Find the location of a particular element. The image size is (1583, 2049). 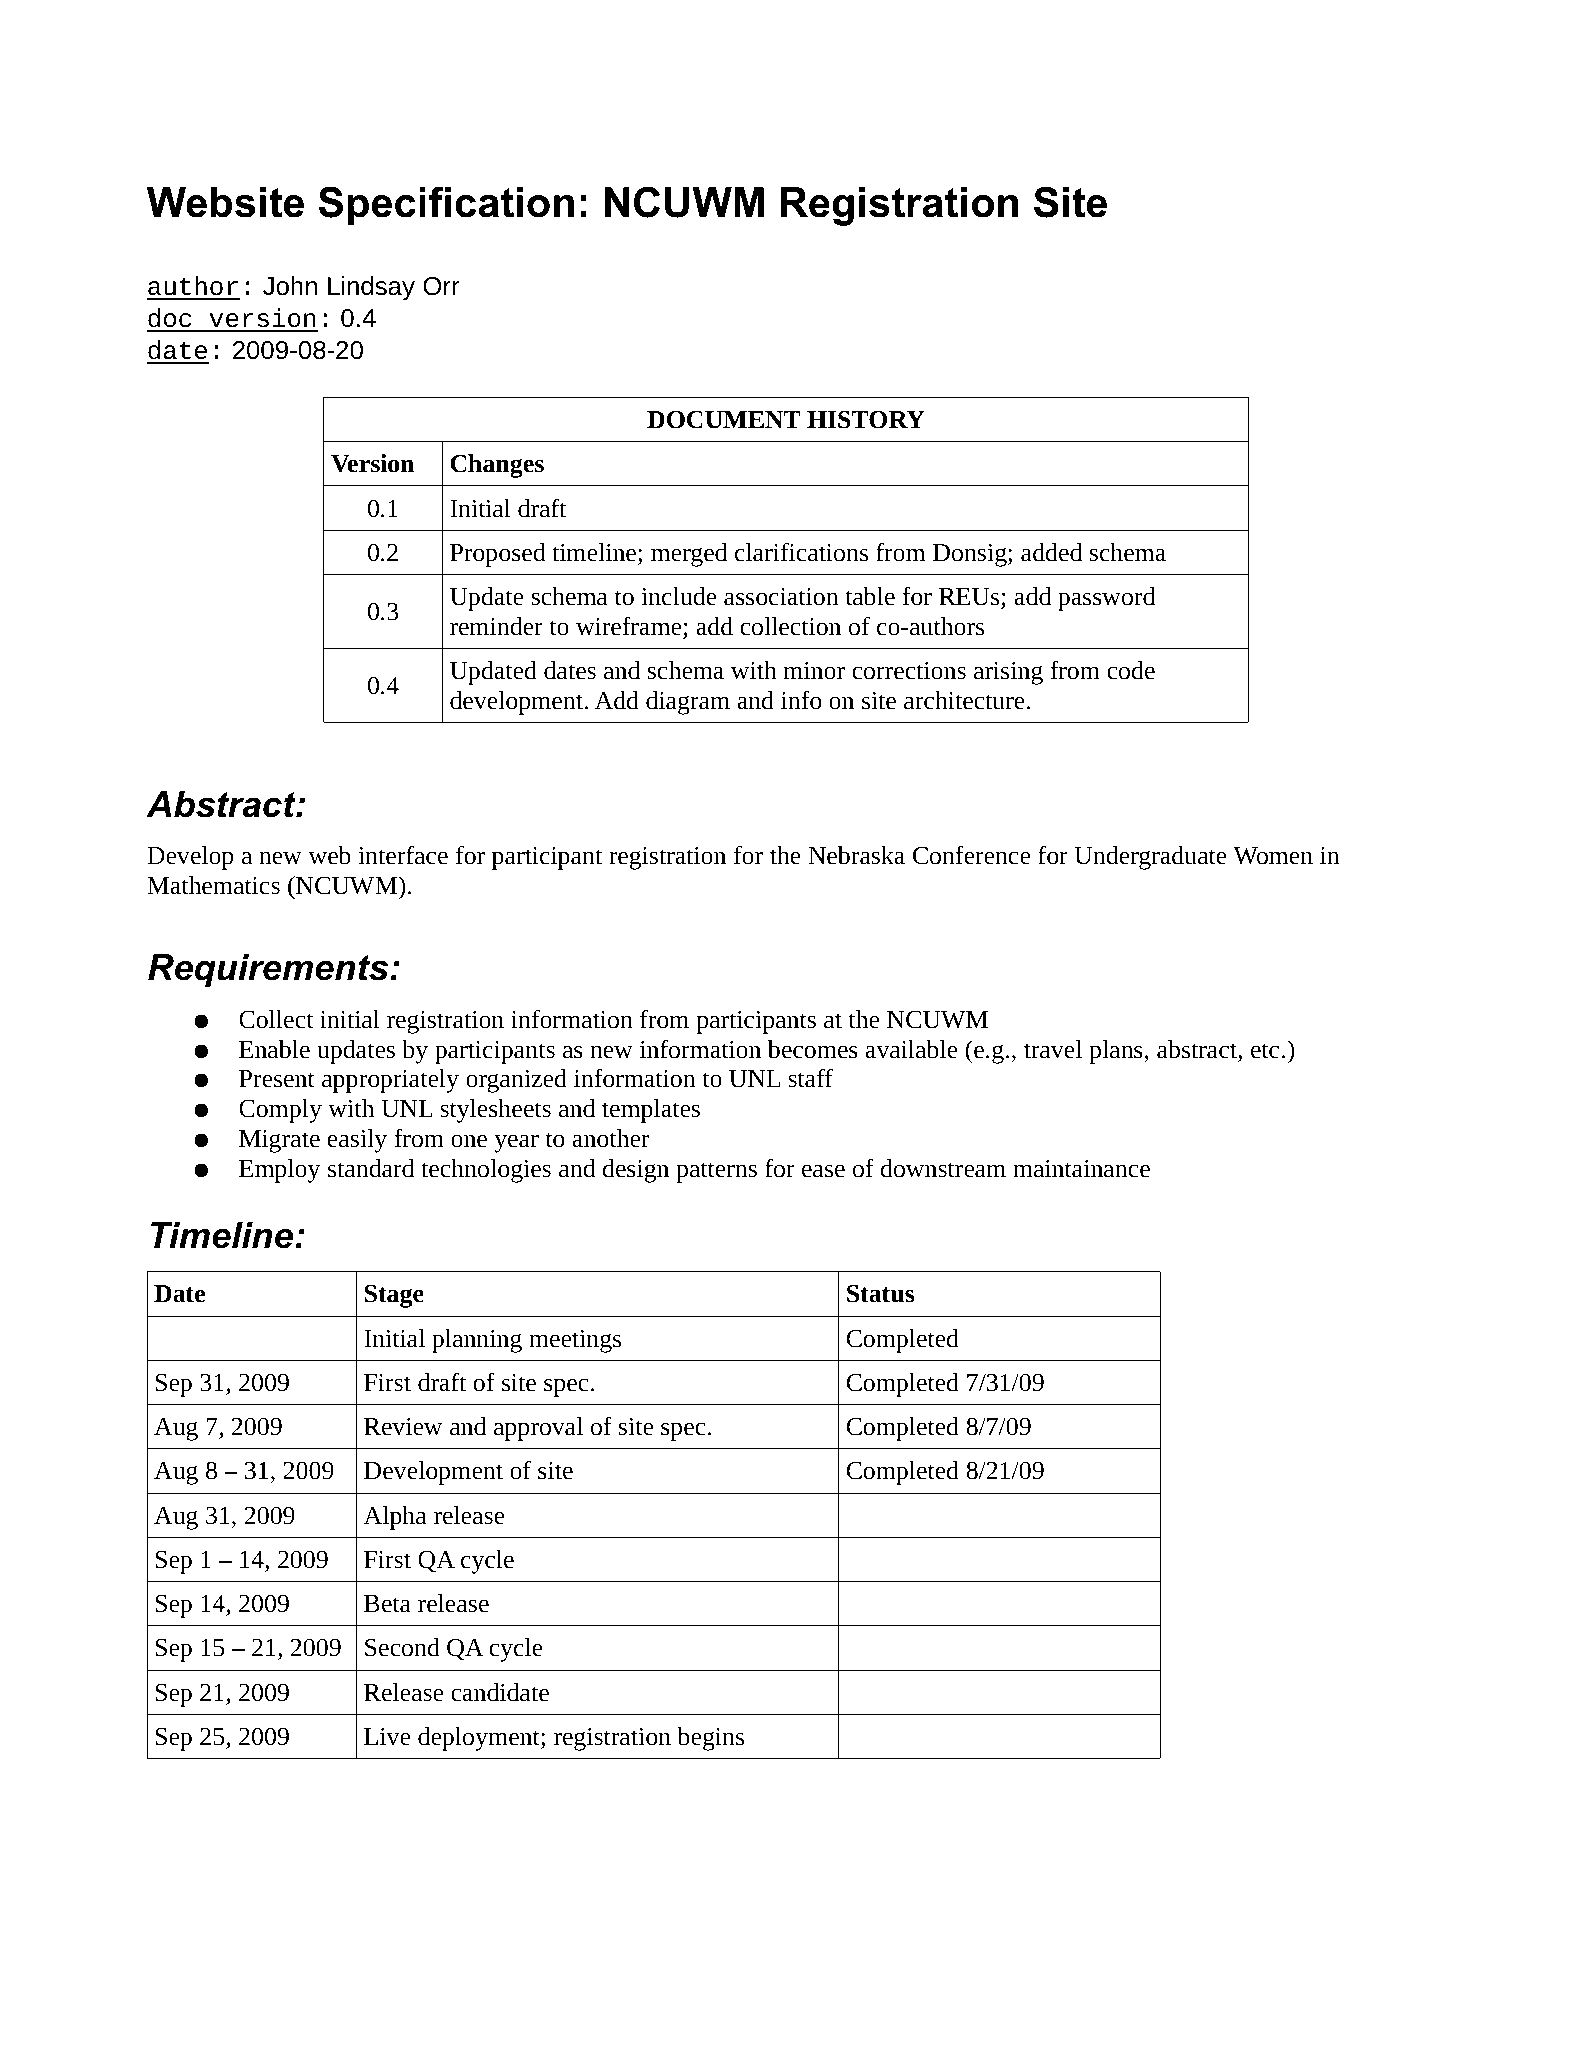

Lindsay is located at coordinates (371, 288).
